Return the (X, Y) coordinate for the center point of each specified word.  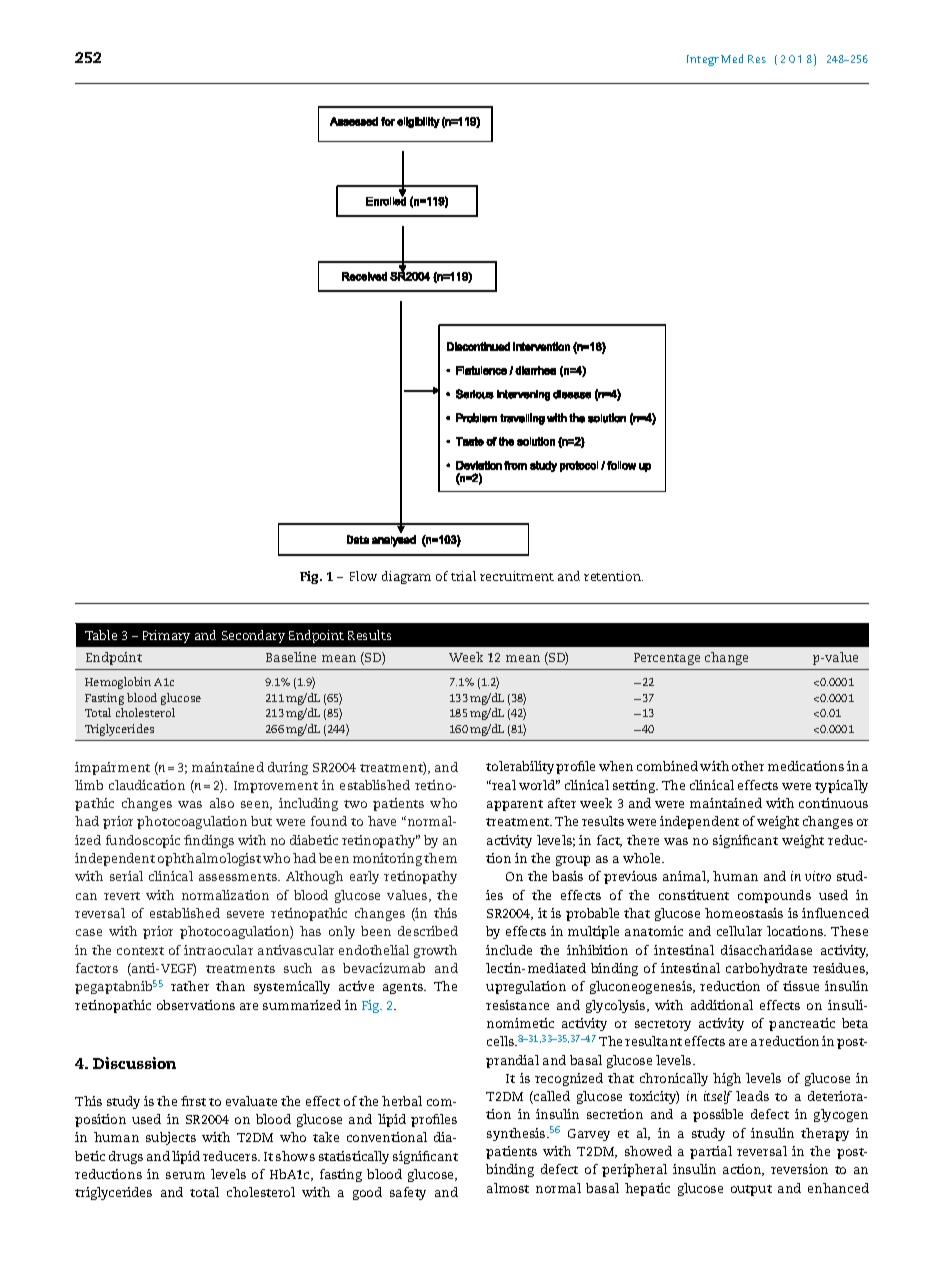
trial (463, 576)
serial (126, 876)
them (440, 858)
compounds (774, 896)
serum (185, 1175)
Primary (166, 636)
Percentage (667, 659)
